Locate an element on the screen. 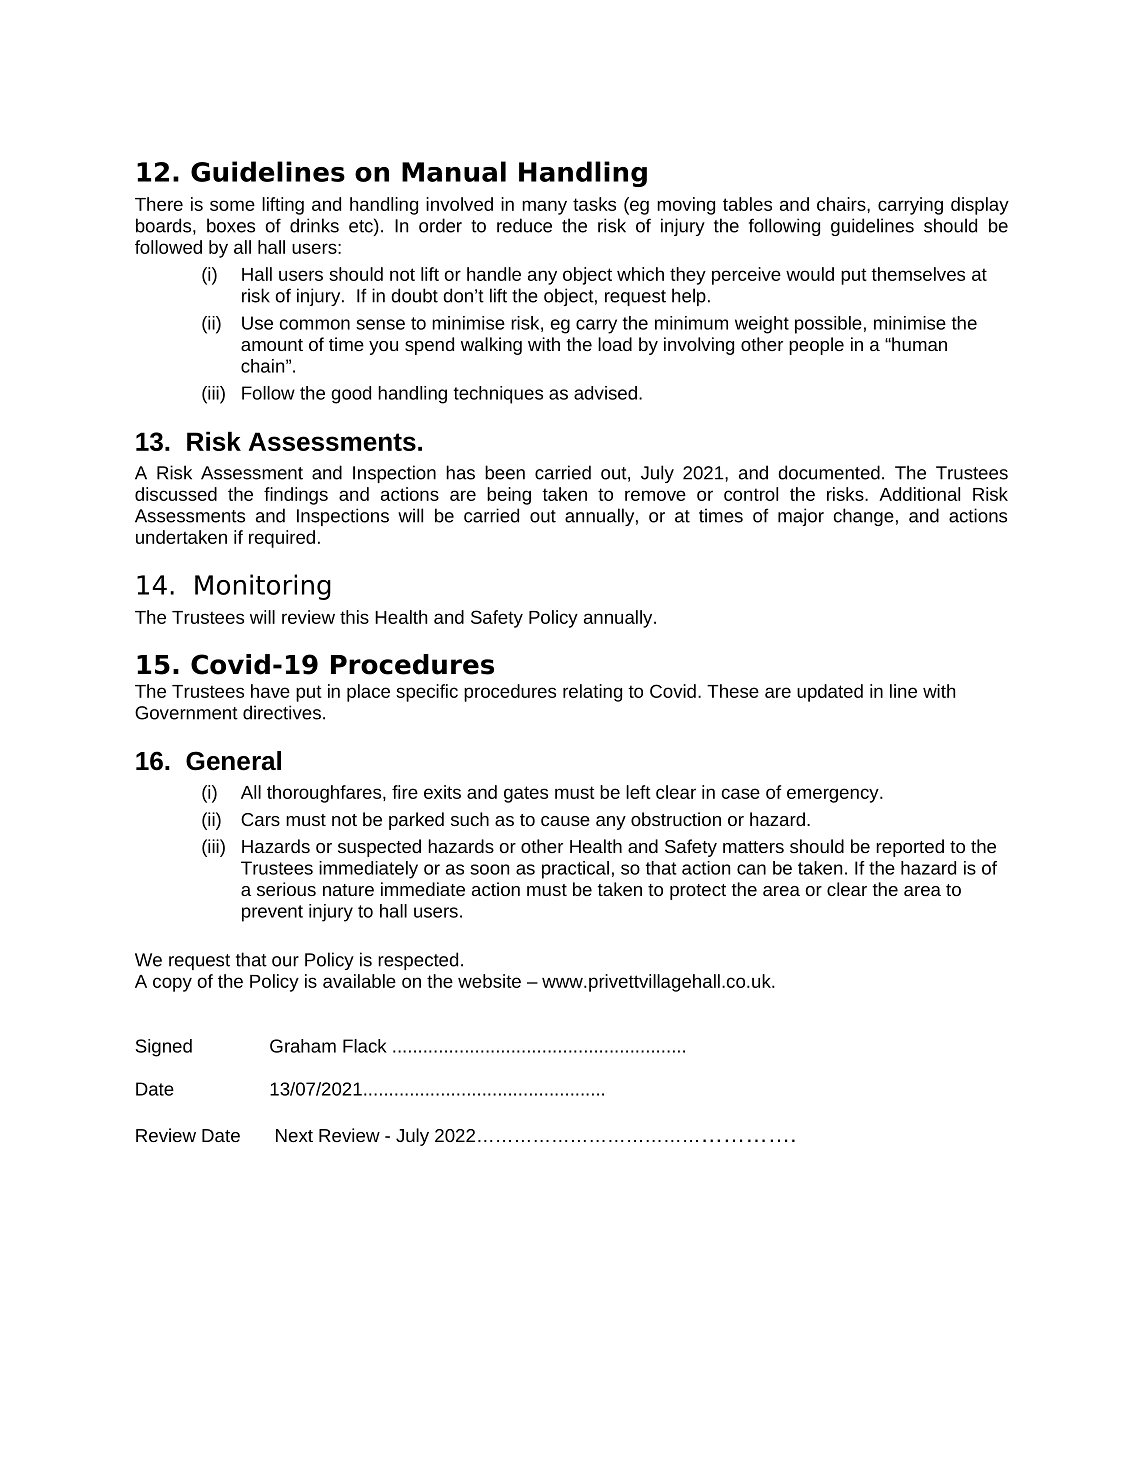 The width and height of the screenshot is (1144, 1481). website is located at coordinates (489, 981).
